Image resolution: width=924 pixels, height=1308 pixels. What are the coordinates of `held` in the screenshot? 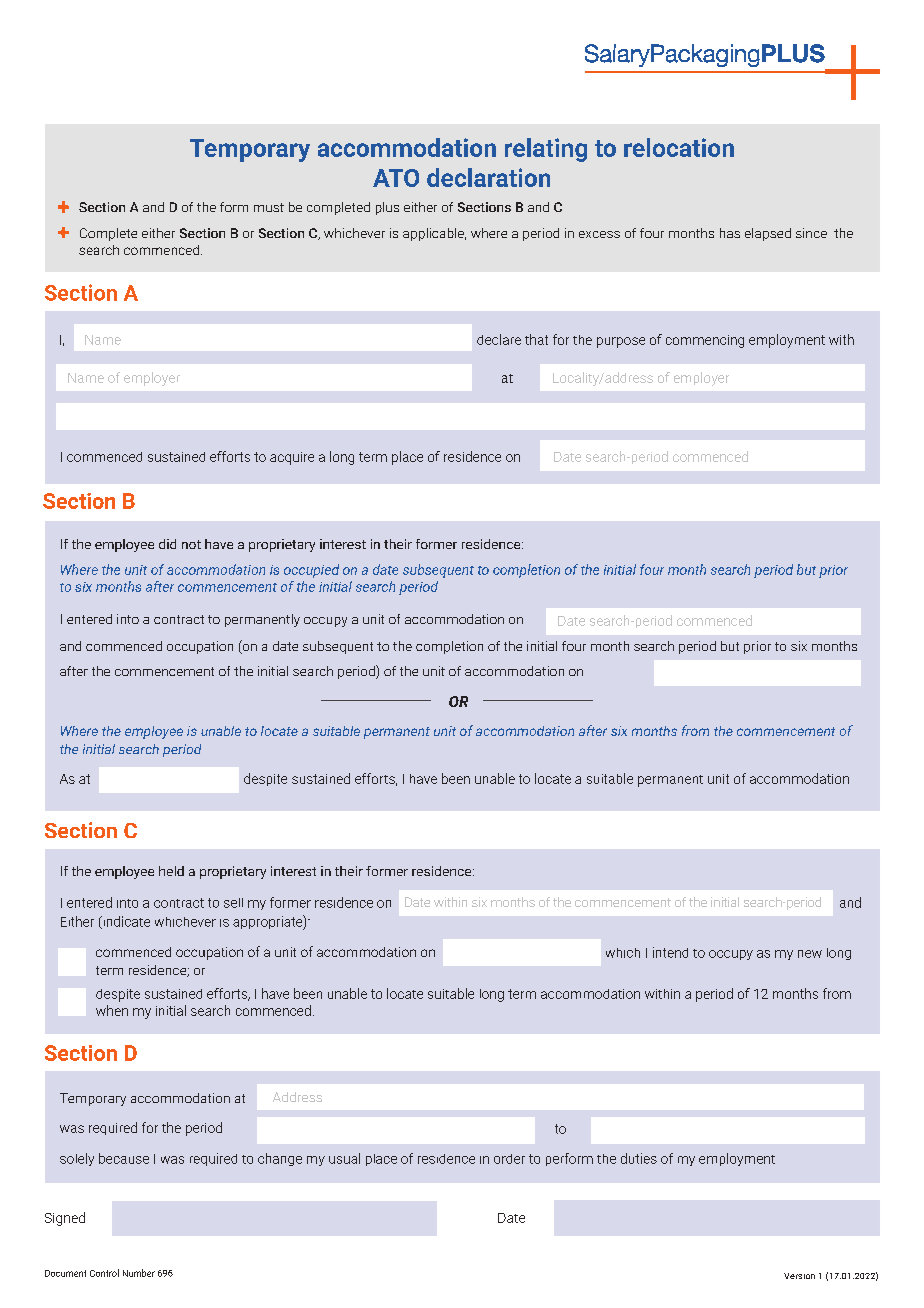 It's located at (171, 871).
